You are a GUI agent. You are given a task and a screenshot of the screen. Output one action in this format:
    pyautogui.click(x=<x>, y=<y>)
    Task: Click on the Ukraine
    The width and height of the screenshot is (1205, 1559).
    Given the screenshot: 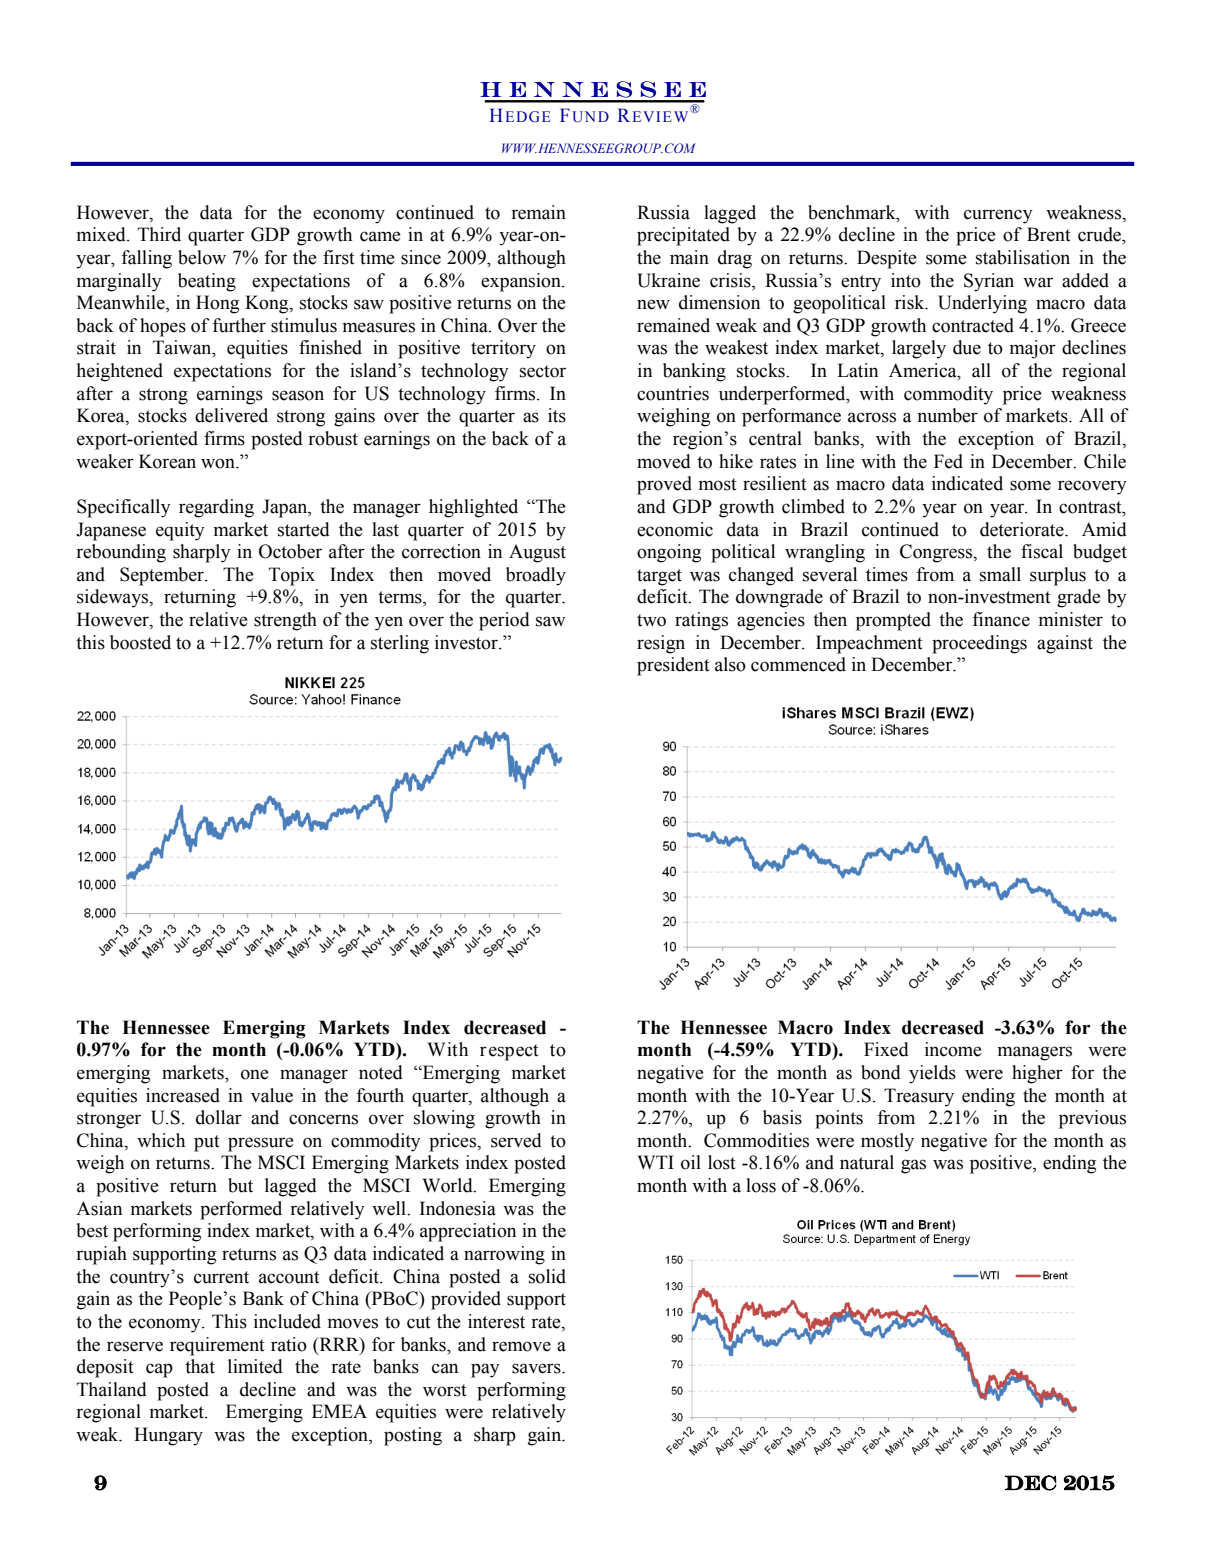 What is the action you would take?
    pyautogui.click(x=668, y=280)
